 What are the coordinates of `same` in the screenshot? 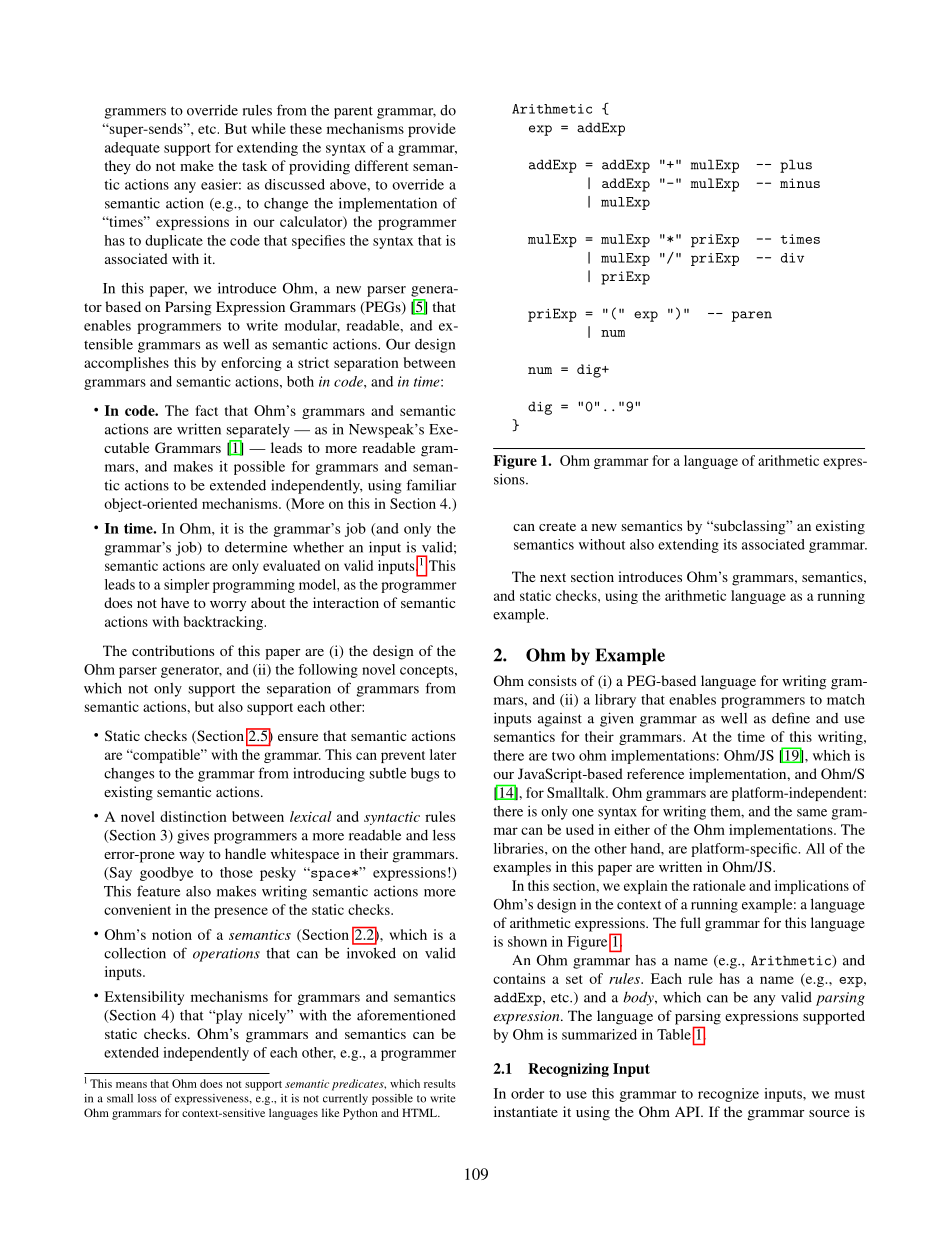 It's located at (812, 813).
